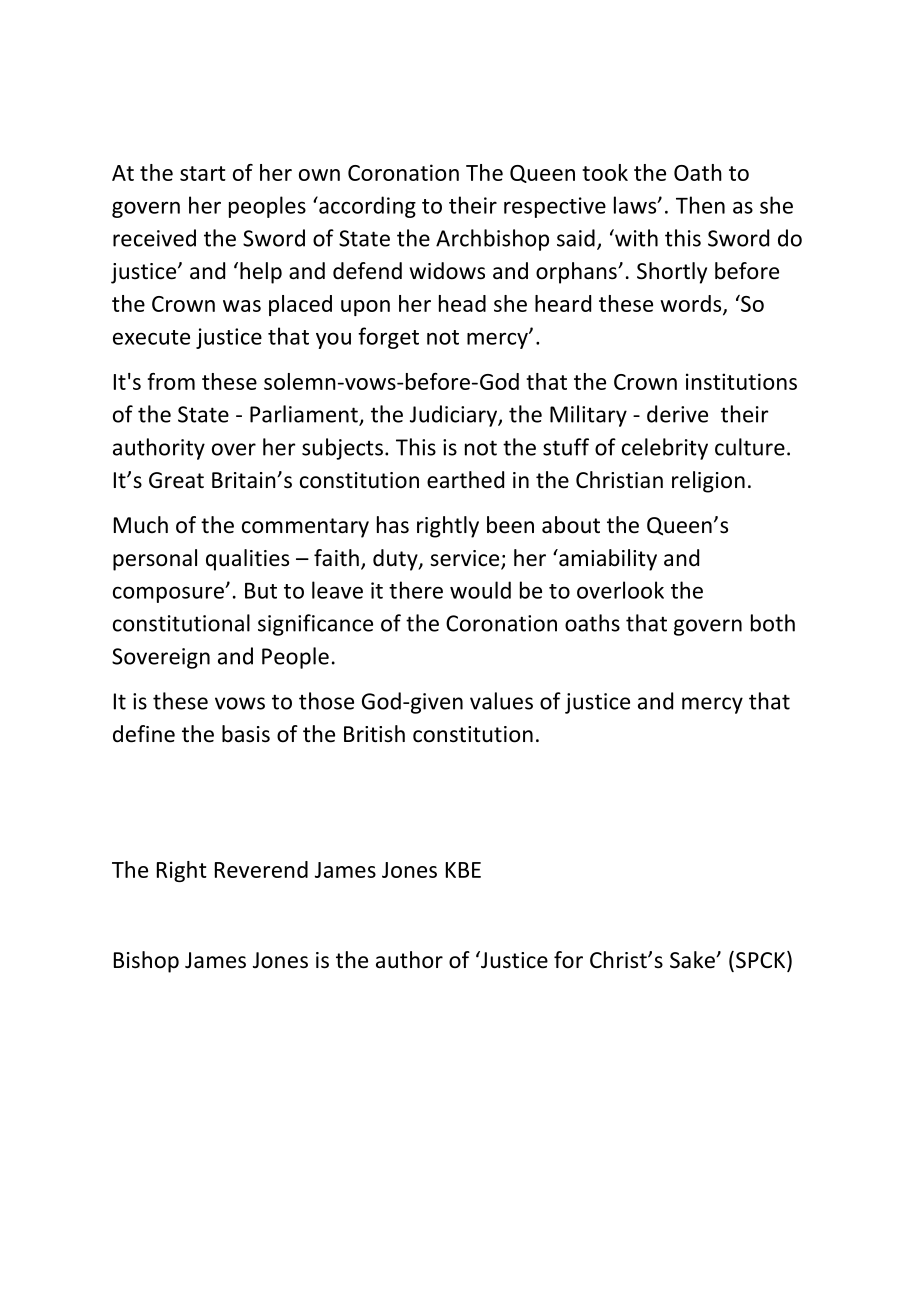 The width and height of the page is (924, 1308). Describe the element at coordinates (366, 207) in the page. I see `according` at that location.
